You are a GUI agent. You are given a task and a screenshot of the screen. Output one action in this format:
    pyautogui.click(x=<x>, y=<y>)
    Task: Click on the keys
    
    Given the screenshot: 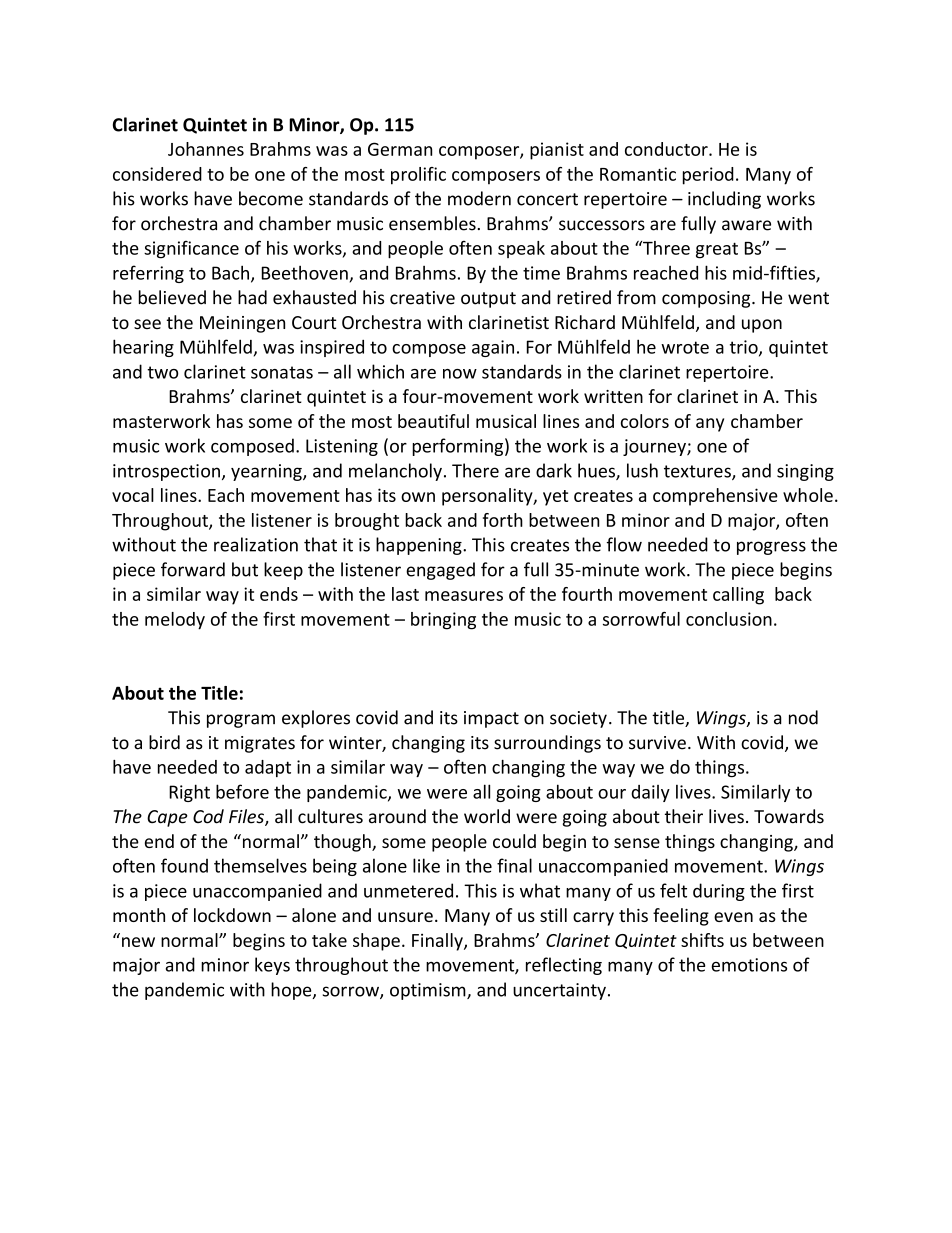 What is the action you would take?
    pyautogui.click(x=272, y=966)
